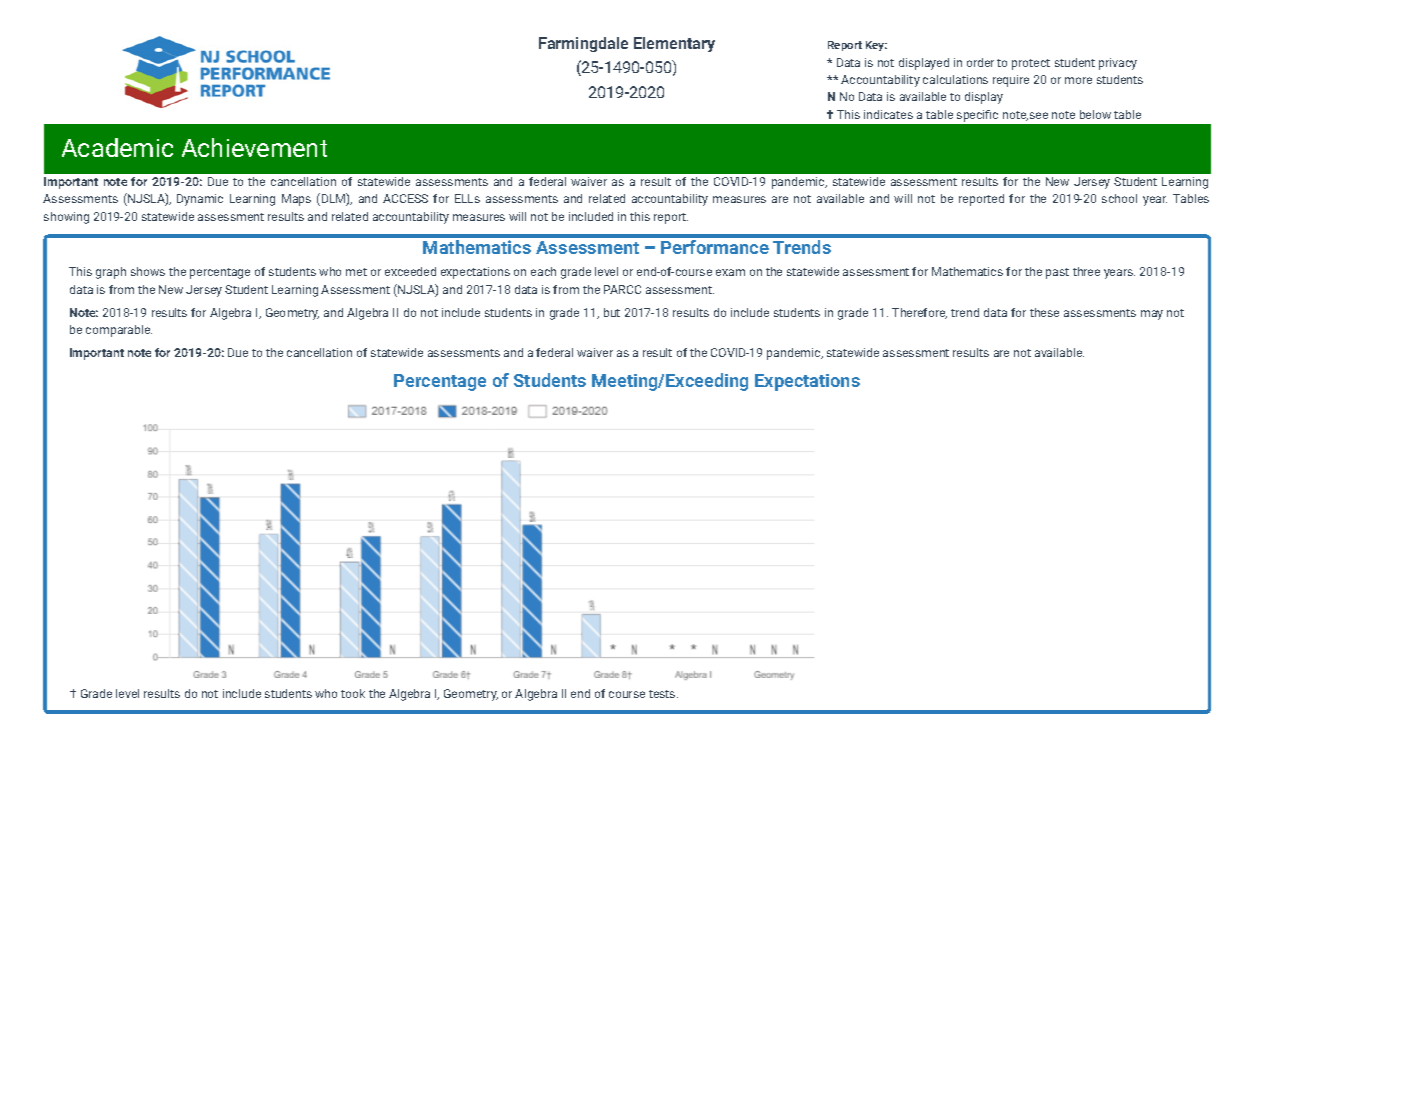  Describe the element at coordinates (353, 693) in the image. I see `took` at that location.
